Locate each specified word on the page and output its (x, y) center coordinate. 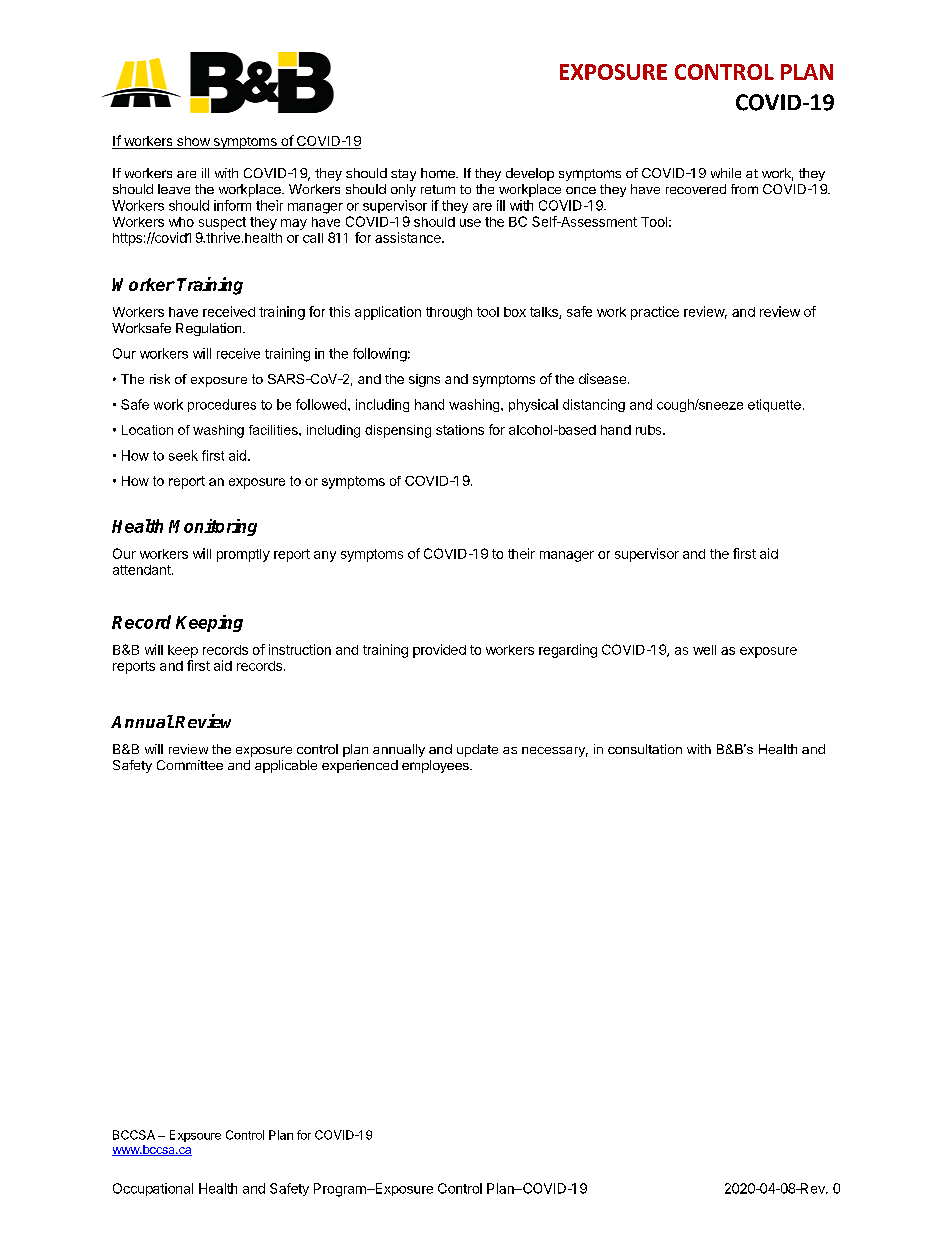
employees (436, 766)
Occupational (153, 1189)
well (704, 650)
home (439, 173)
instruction (300, 649)
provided (439, 651)
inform (232, 205)
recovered (696, 189)
